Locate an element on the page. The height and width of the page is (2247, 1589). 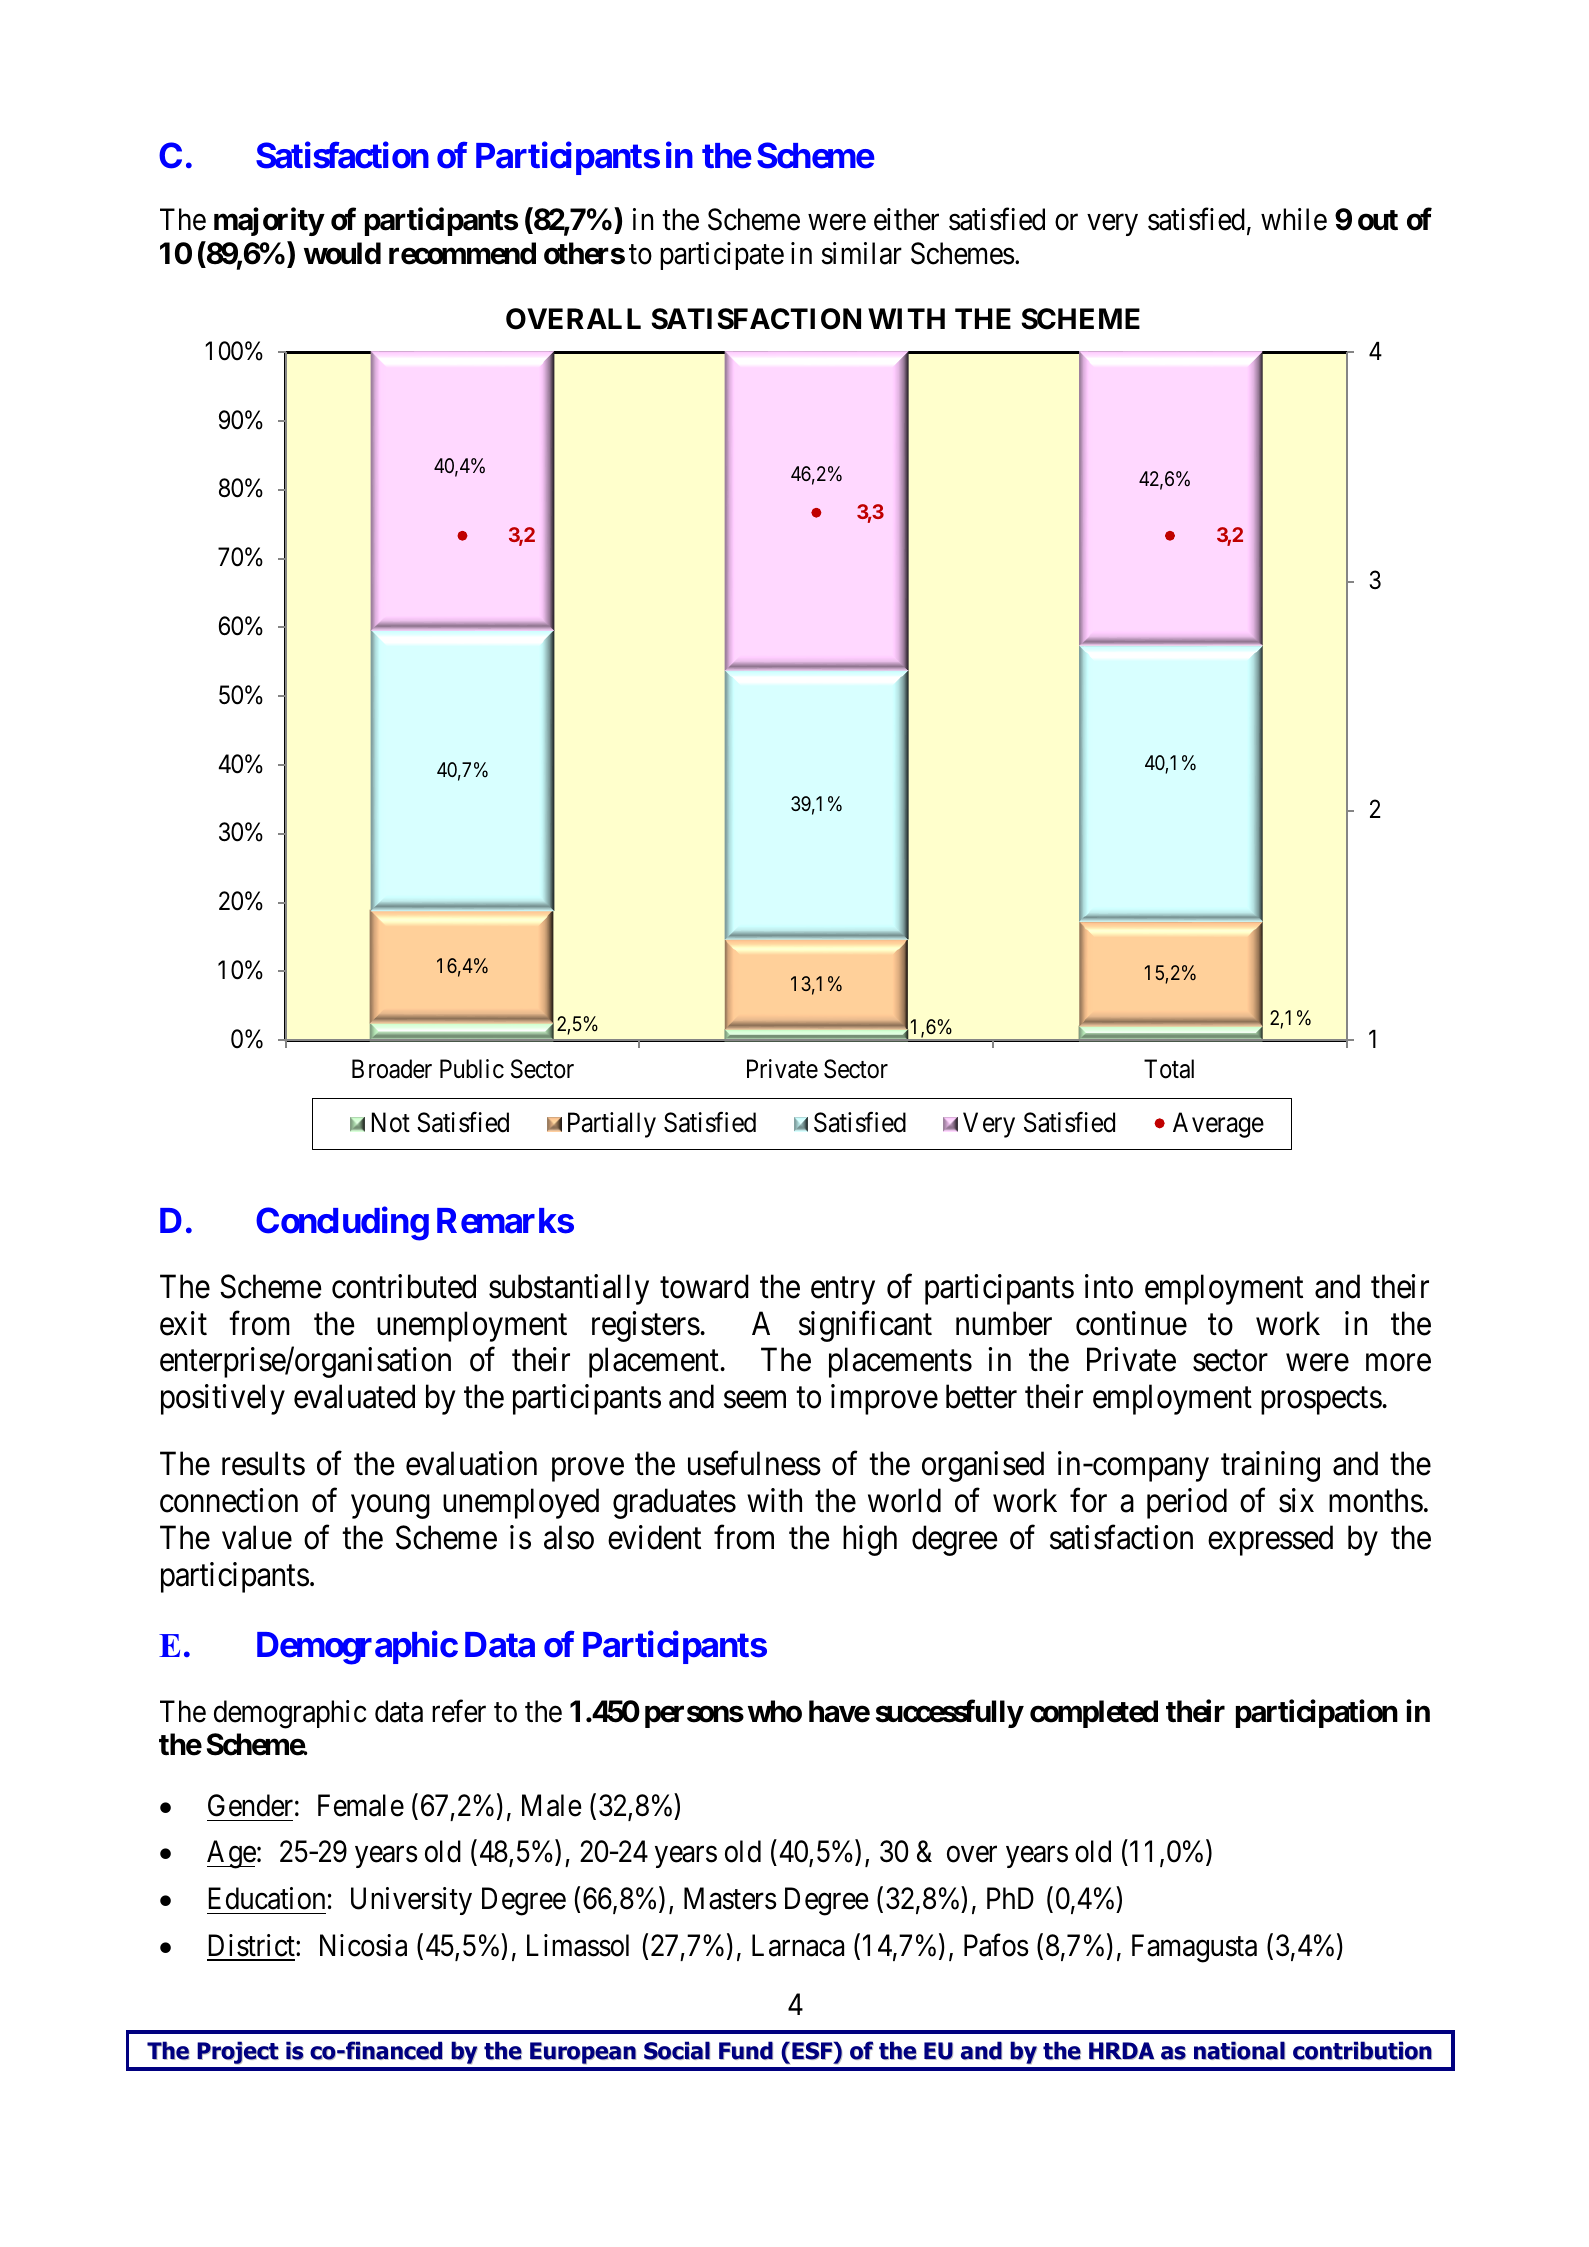
young is located at coordinates (390, 1507).
